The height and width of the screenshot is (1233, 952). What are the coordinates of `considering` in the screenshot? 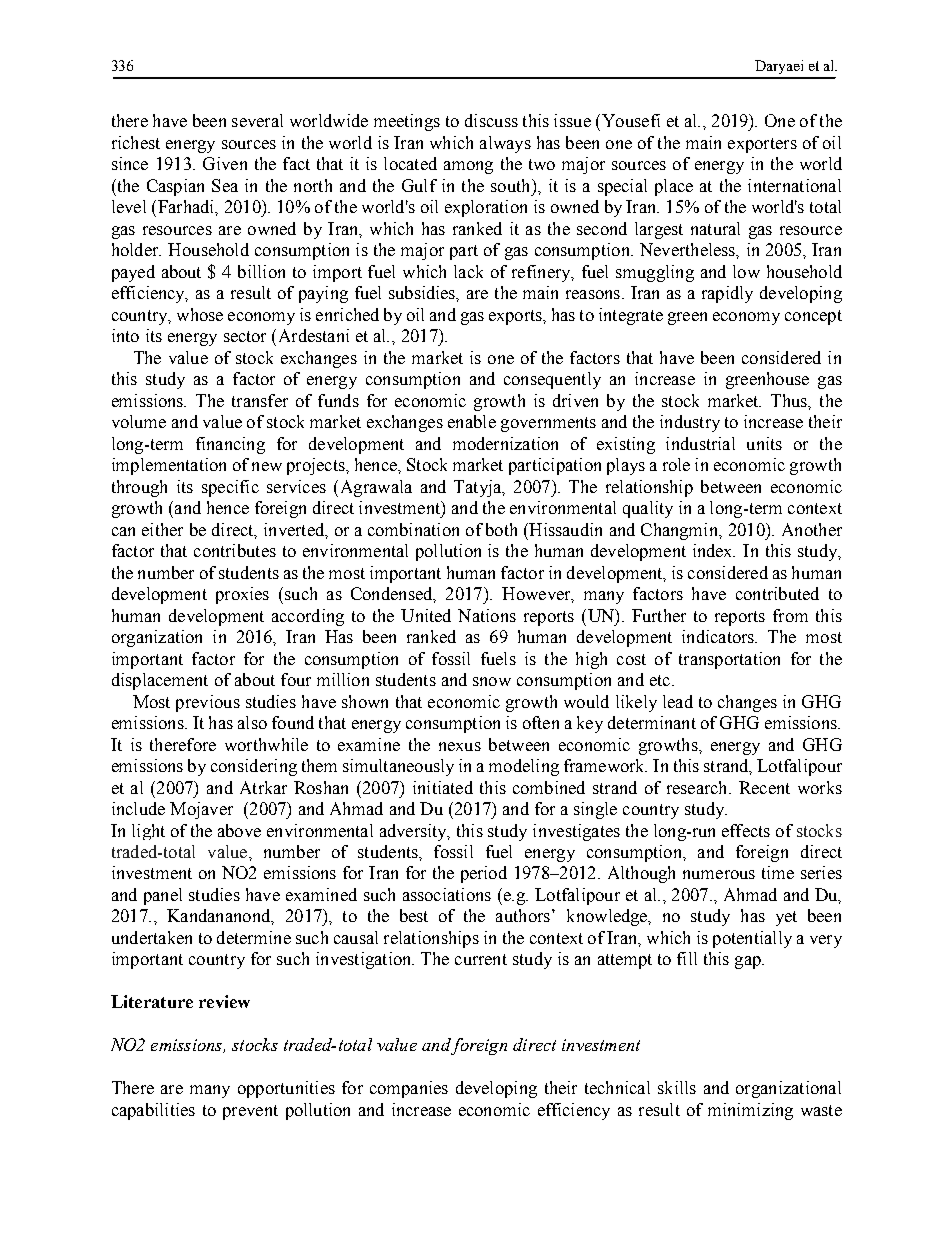 It's located at (254, 767).
